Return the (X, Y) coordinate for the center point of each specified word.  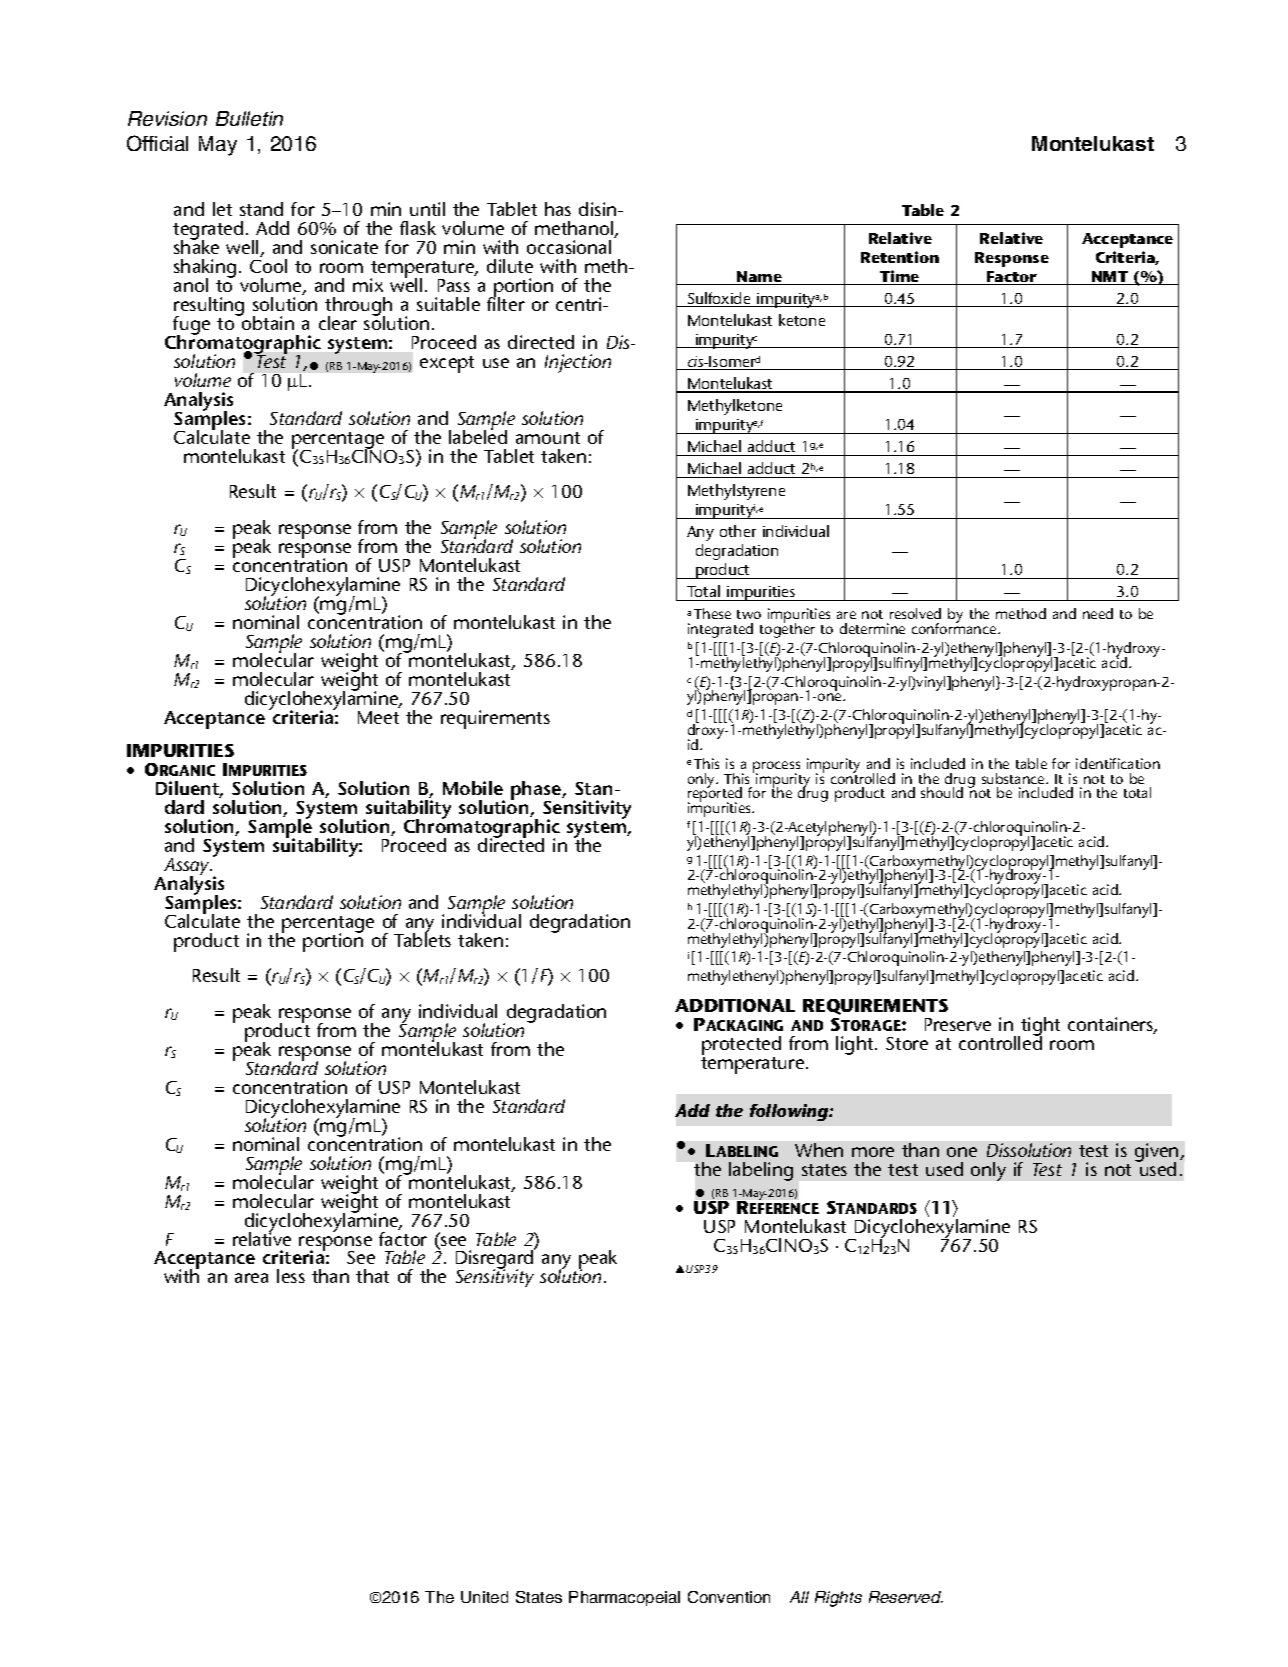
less (291, 1276)
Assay (188, 868)
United (484, 1597)
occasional (569, 247)
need (1098, 613)
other (738, 531)
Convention (729, 1597)
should (942, 792)
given (1158, 1154)
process (776, 768)
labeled (478, 436)
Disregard (495, 1260)
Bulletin (249, 118)
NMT (1110, 278)
